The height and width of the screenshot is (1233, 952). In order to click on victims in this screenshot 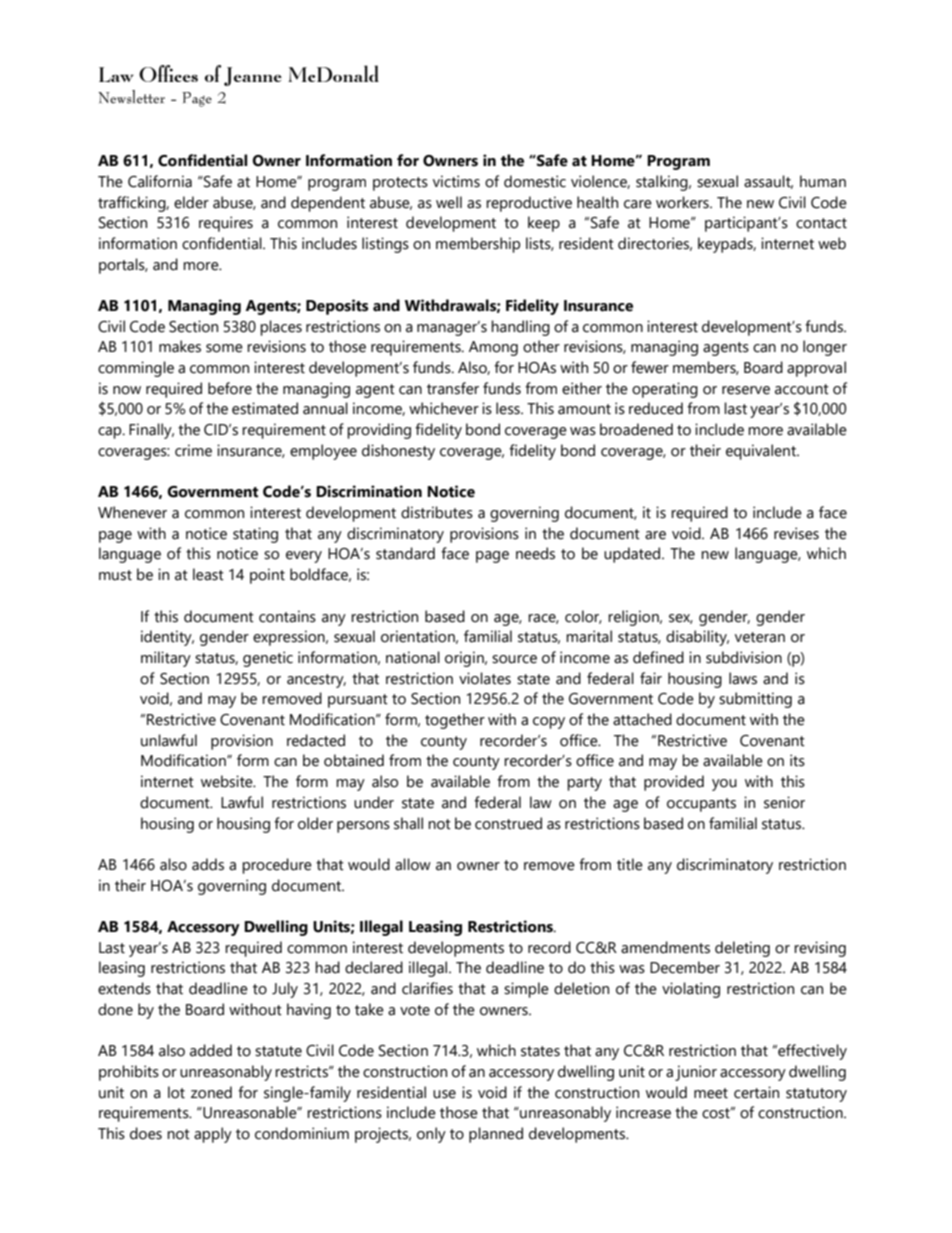, I will do `click(456, 181)`.
